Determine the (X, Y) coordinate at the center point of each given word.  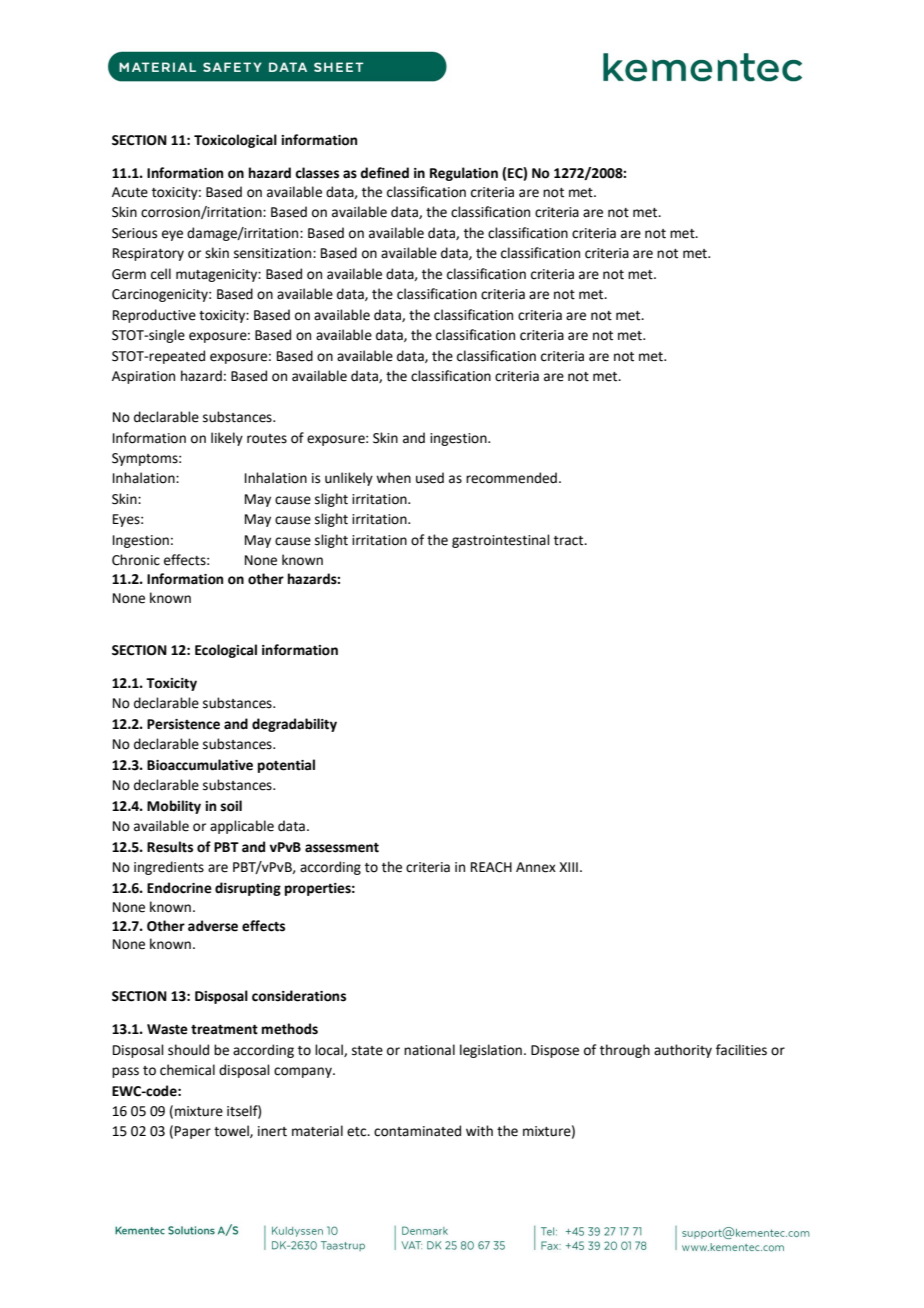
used (430, 478)
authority (683, 1051)
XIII (568, 867)
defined (384, 173)
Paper (193, 1132)
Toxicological (235, 141)
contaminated (417, 1131)
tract (570, 541)
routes (267, 439)
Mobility (174, 807)
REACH (491, 867)
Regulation (464, 174)
